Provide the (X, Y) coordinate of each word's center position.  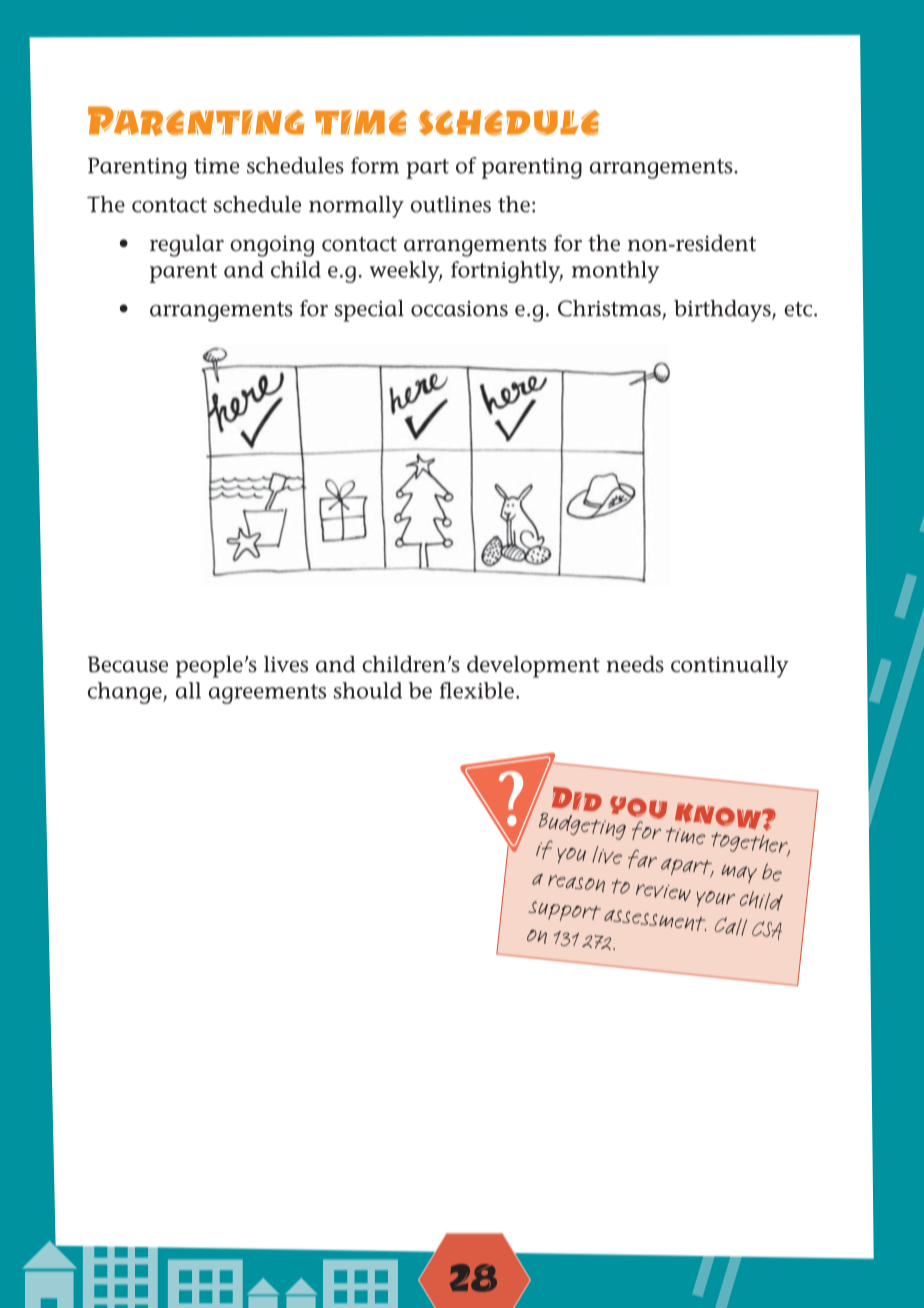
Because (128, 664)
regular (187, 246)
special (369, 311)
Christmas (609, 308)
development (533, 667)
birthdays (723, 311)
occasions (459, 309)
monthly (615, 272)
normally (356, 207)
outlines (451, 204)
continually (730, 667)
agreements (267, 694)
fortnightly (507, 272)
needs (635, 664)
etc (799, 309)
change (126, 693)
